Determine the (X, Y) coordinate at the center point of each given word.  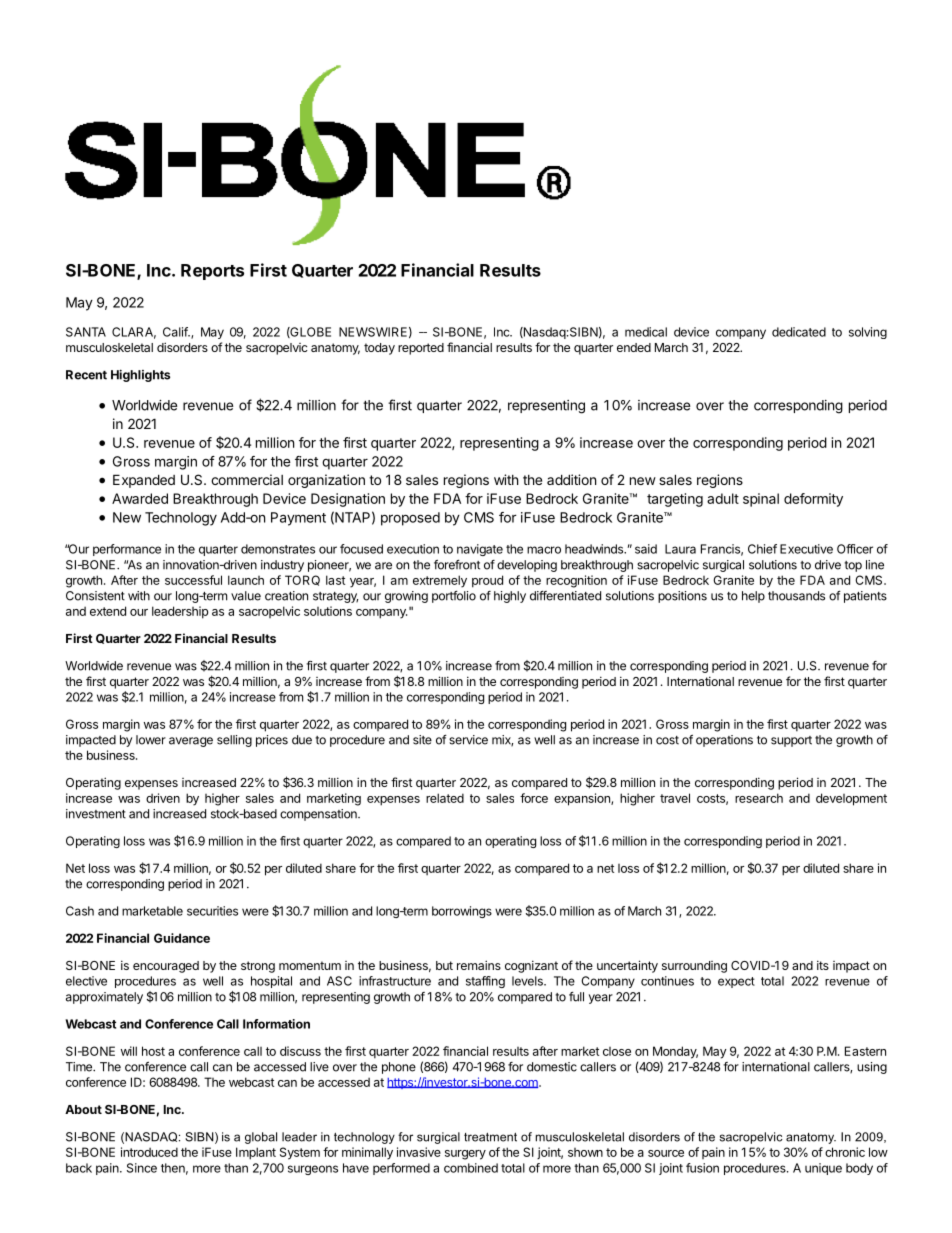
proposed (410, 519)
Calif (176, 332)
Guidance (182, 938)
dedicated (799, 332)
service (468, 740)
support (791, 741)
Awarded (140, 498)
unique (823, 1169)
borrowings (462, 912)
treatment (490, 1137)
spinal (761, 500)
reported (421, 349)
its (823, 965)
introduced (149, 1152)
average (191, 742)
